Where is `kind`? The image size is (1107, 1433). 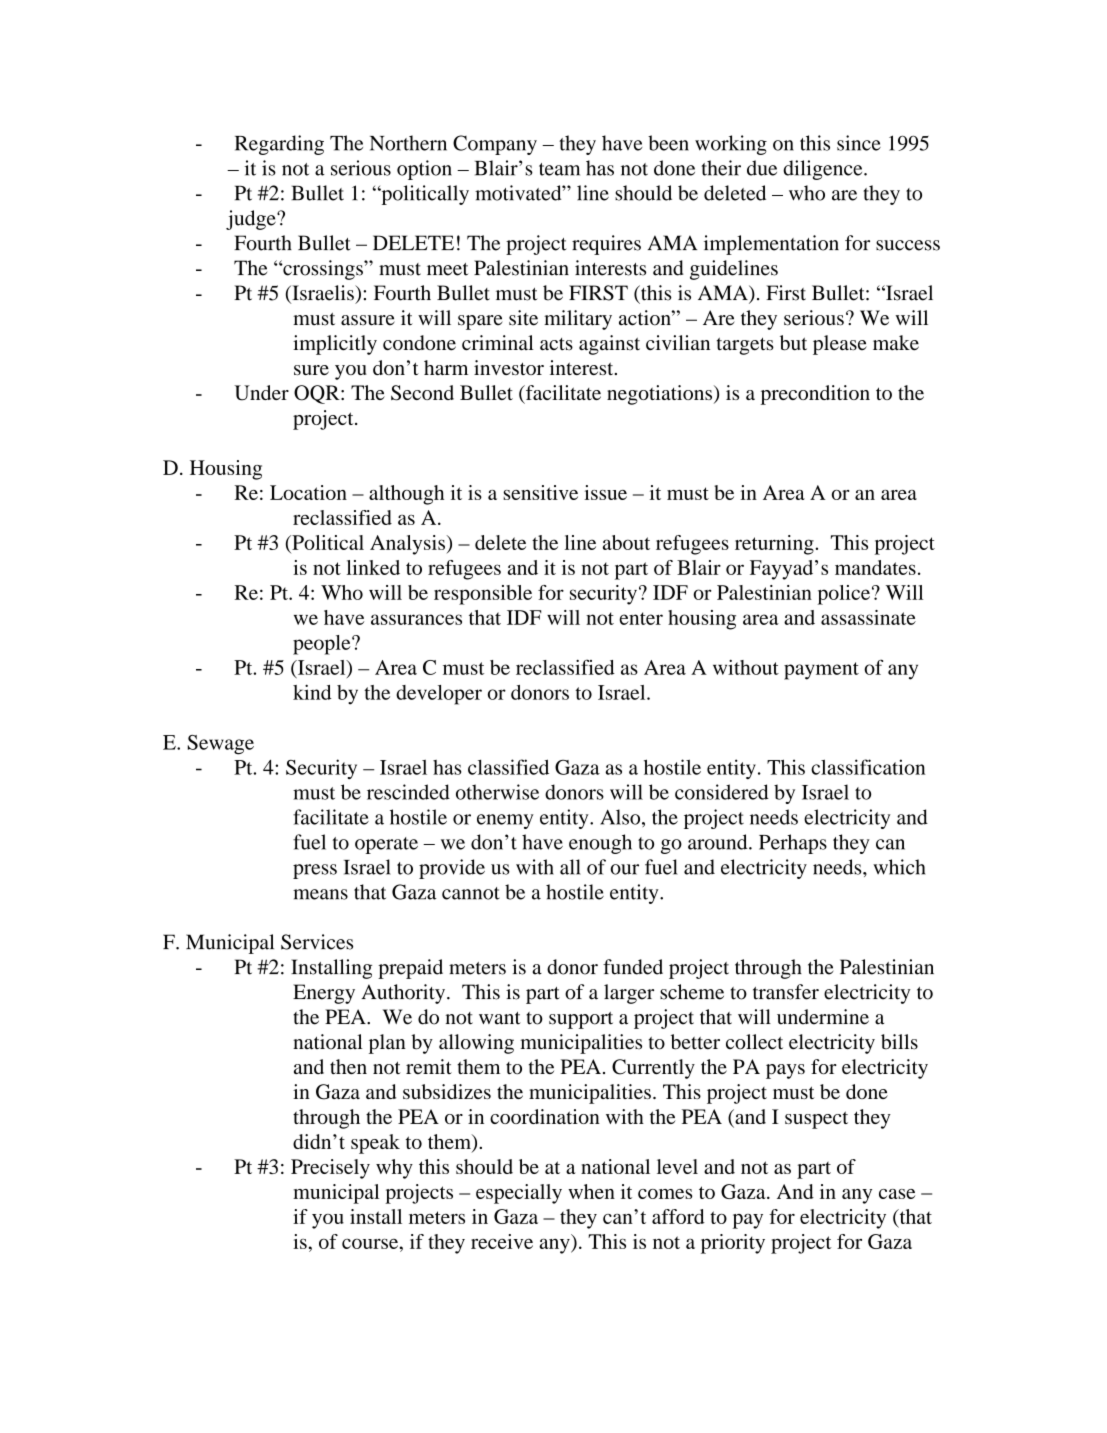 kind is located at coordinates (312, 692).
